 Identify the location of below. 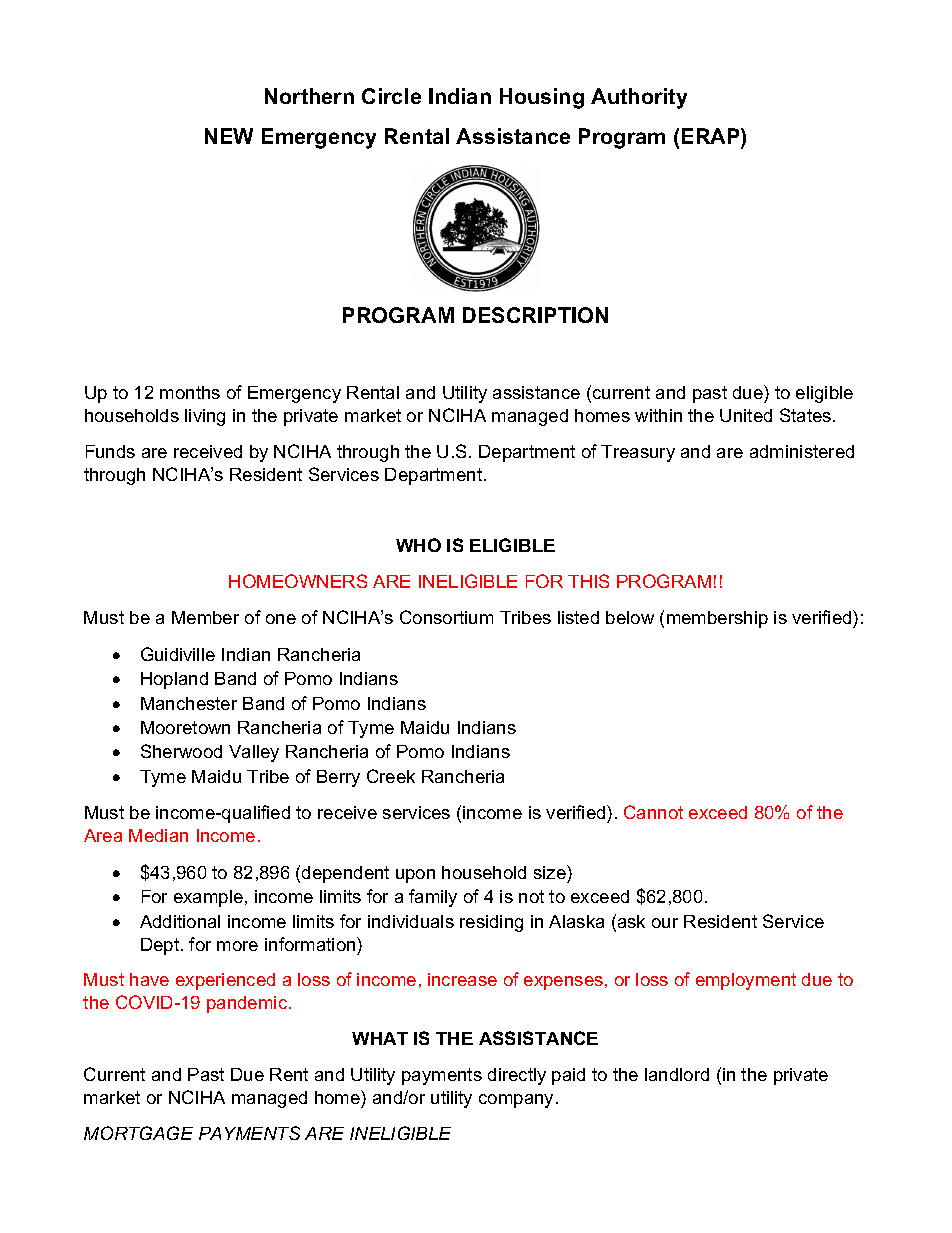
(630, 617).
